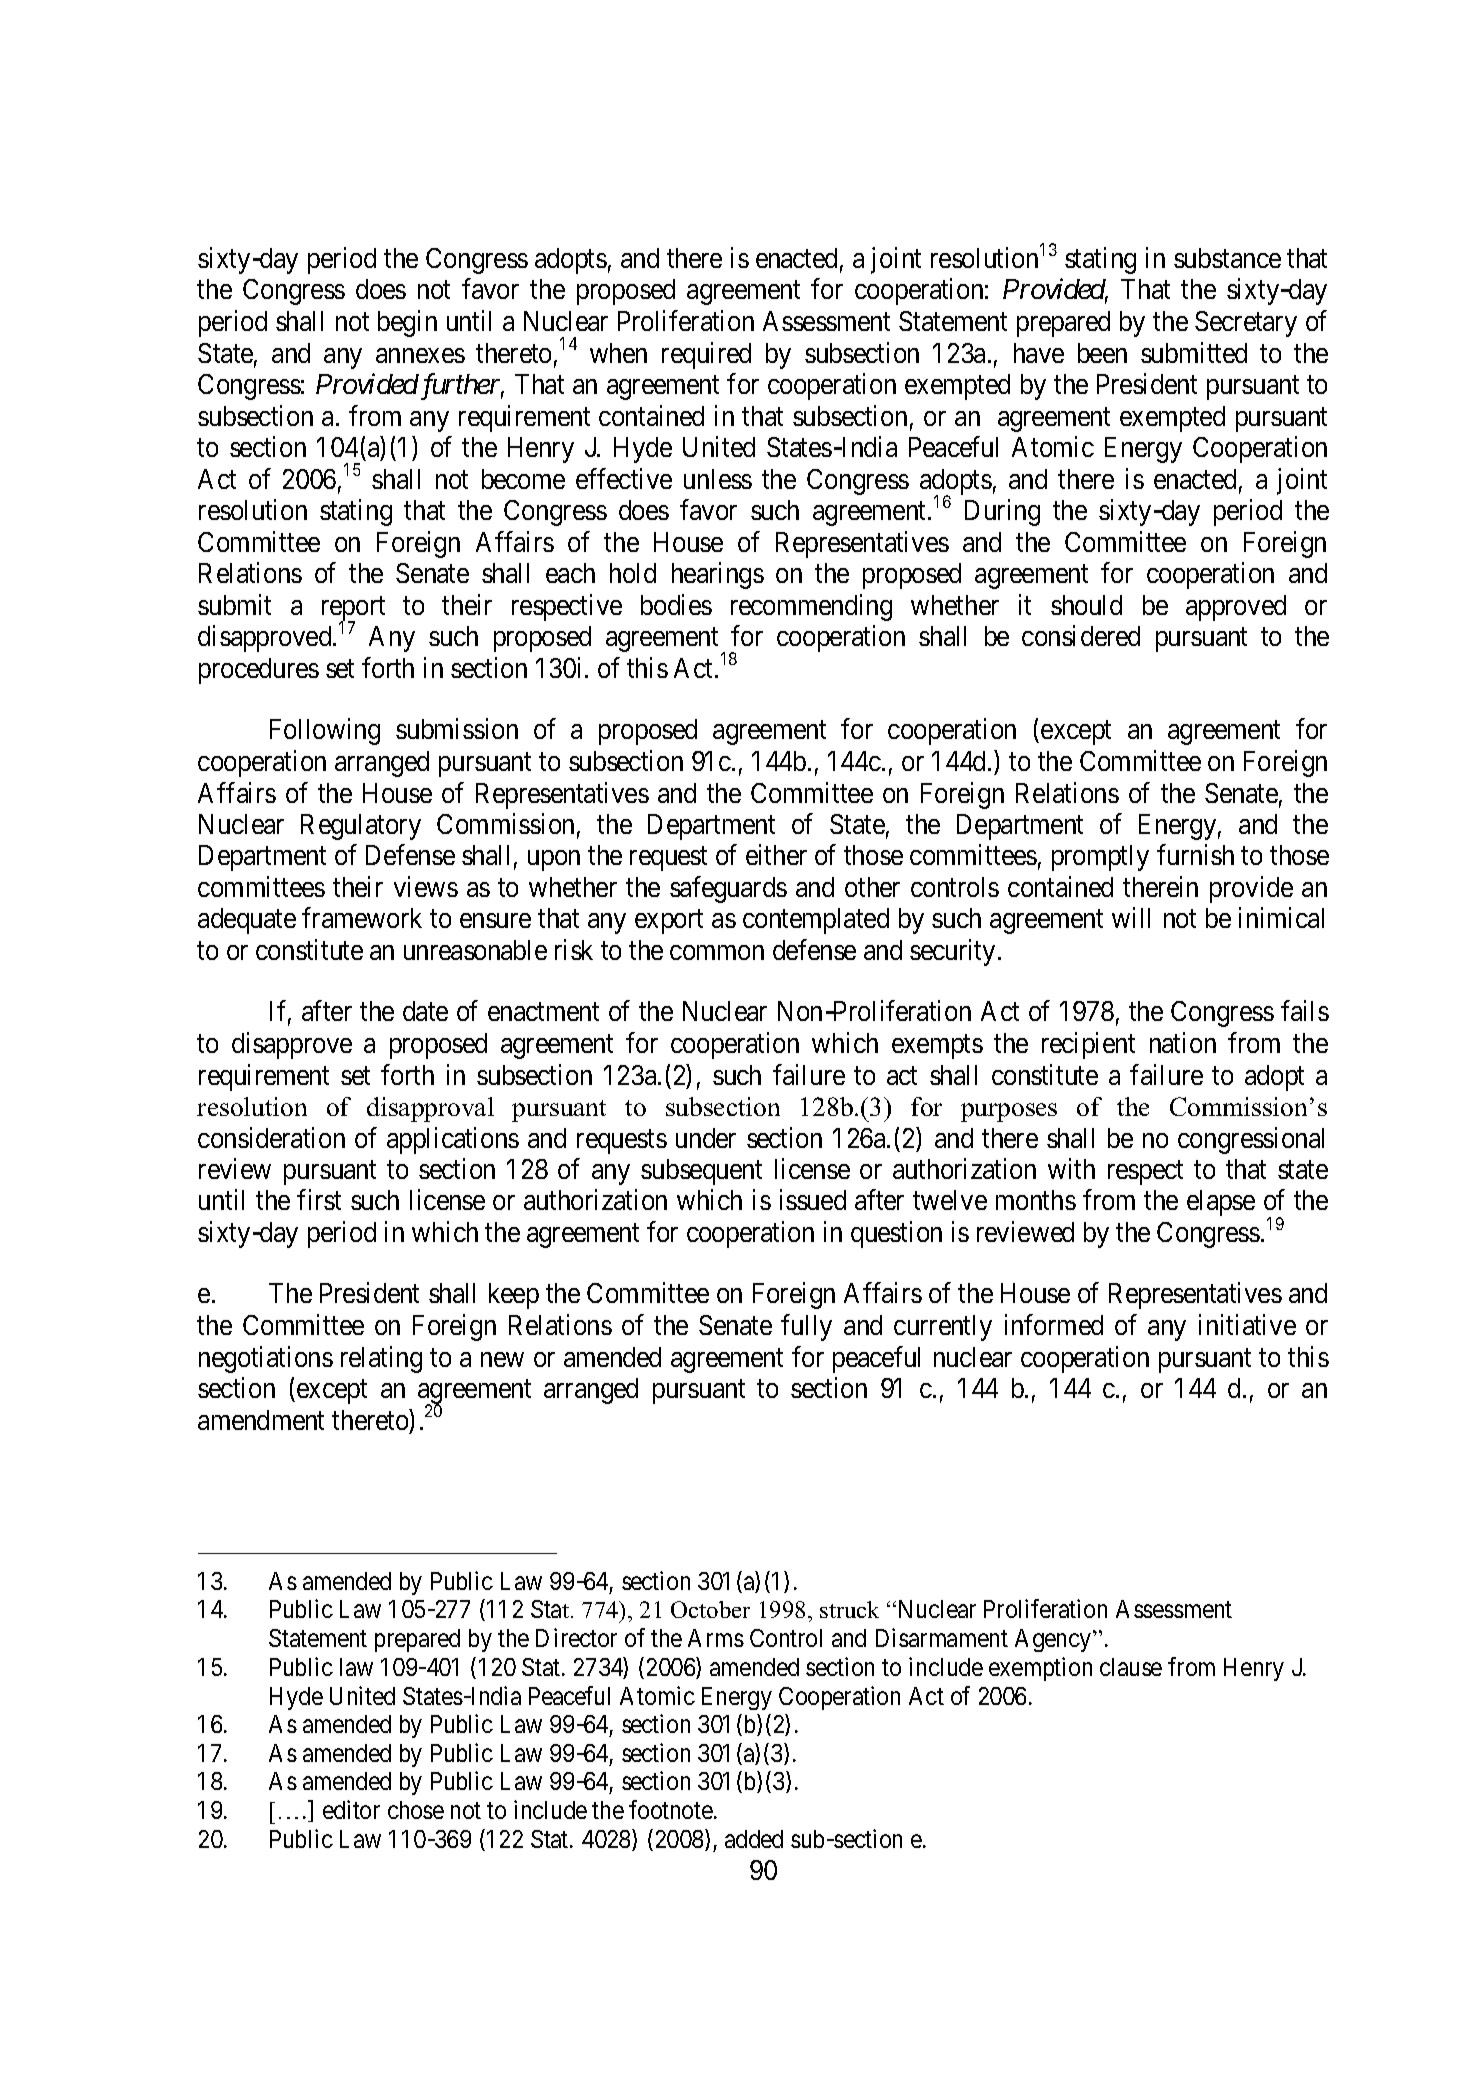  Describe the element at coordinates (706, 355) in the image. I see `required` at that location.
